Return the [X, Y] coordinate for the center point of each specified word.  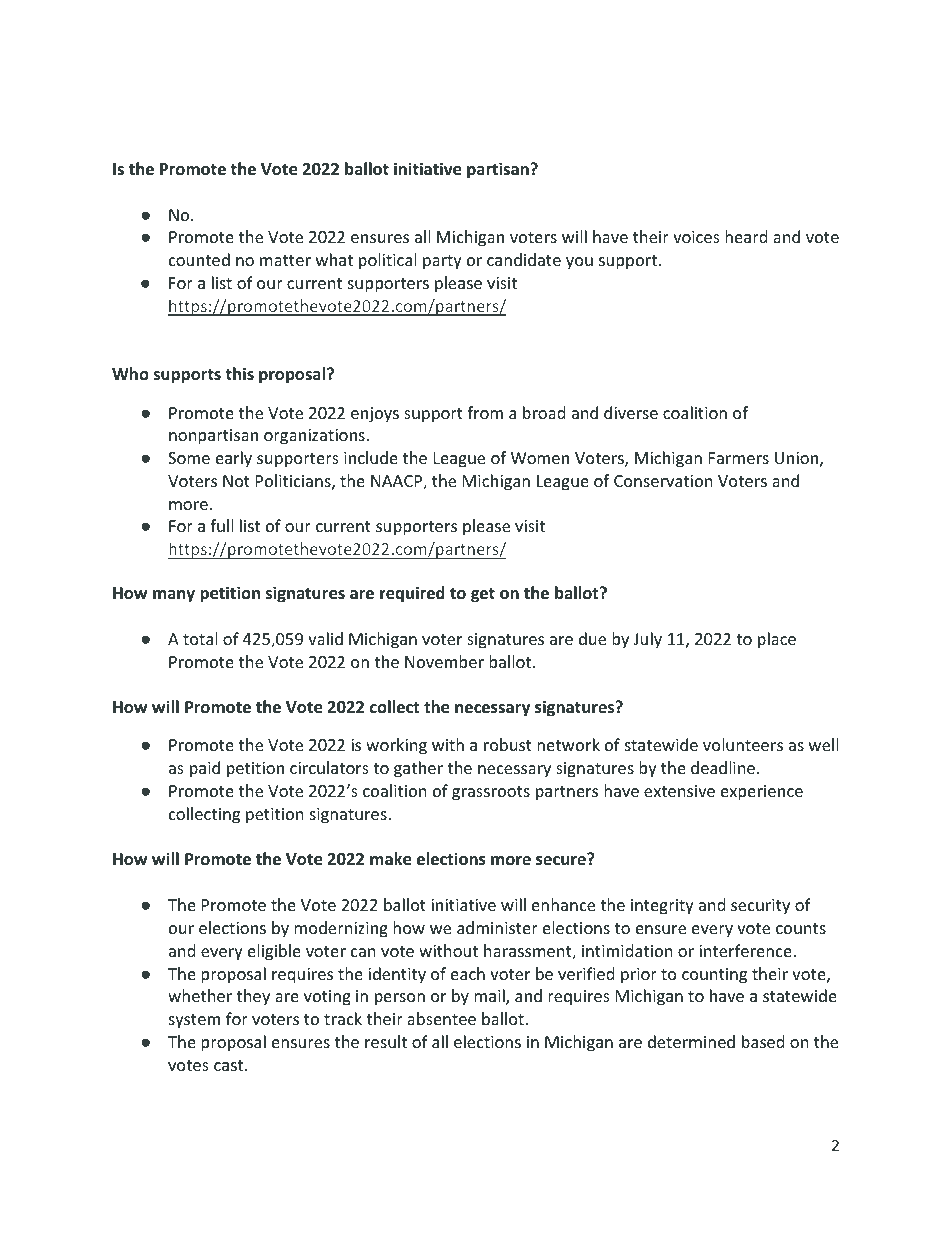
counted [199, 259]
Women [540, 458]
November [444, 661]
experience [762, 793]
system [194, 1021]
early [234, 459]
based [763, 1041]
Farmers [739, 458]
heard [746, 236]
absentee [441, 1018]
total [200, 638]
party [442, 262]
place [777, 640]
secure [562, 860]
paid [205, 769]
